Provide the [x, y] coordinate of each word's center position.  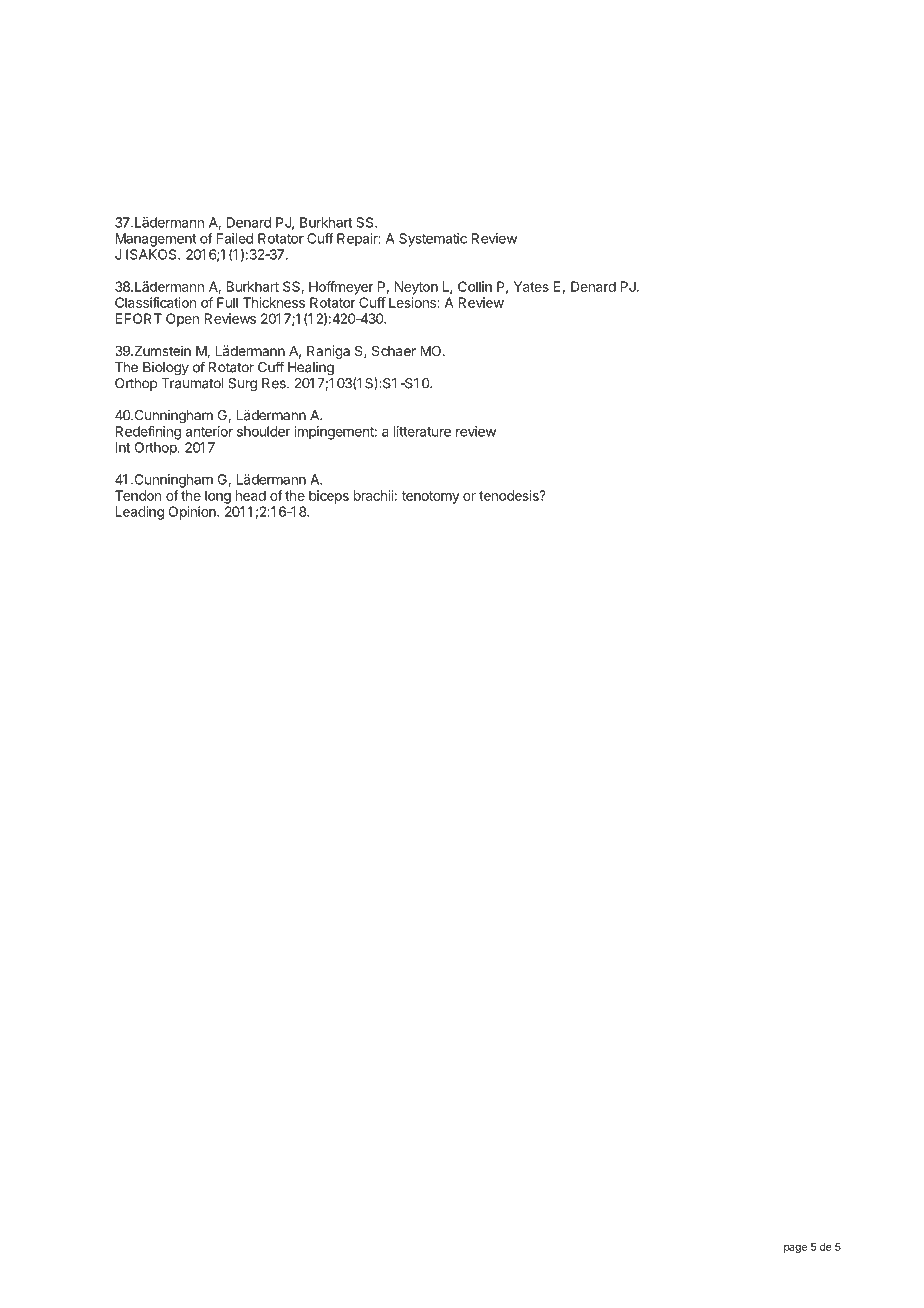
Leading [139, 513]
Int [122, 447]
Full [227, 302]
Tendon [138, 495]
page [795, 1249]
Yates [531, 286]
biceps [329, 497]
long [218, 497]
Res [275, 383]
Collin [475, 286]
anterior [209, 431]
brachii [373, 495]
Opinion [193, 513]
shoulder [263, 431]
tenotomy [431, 497]
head [251, 495]
